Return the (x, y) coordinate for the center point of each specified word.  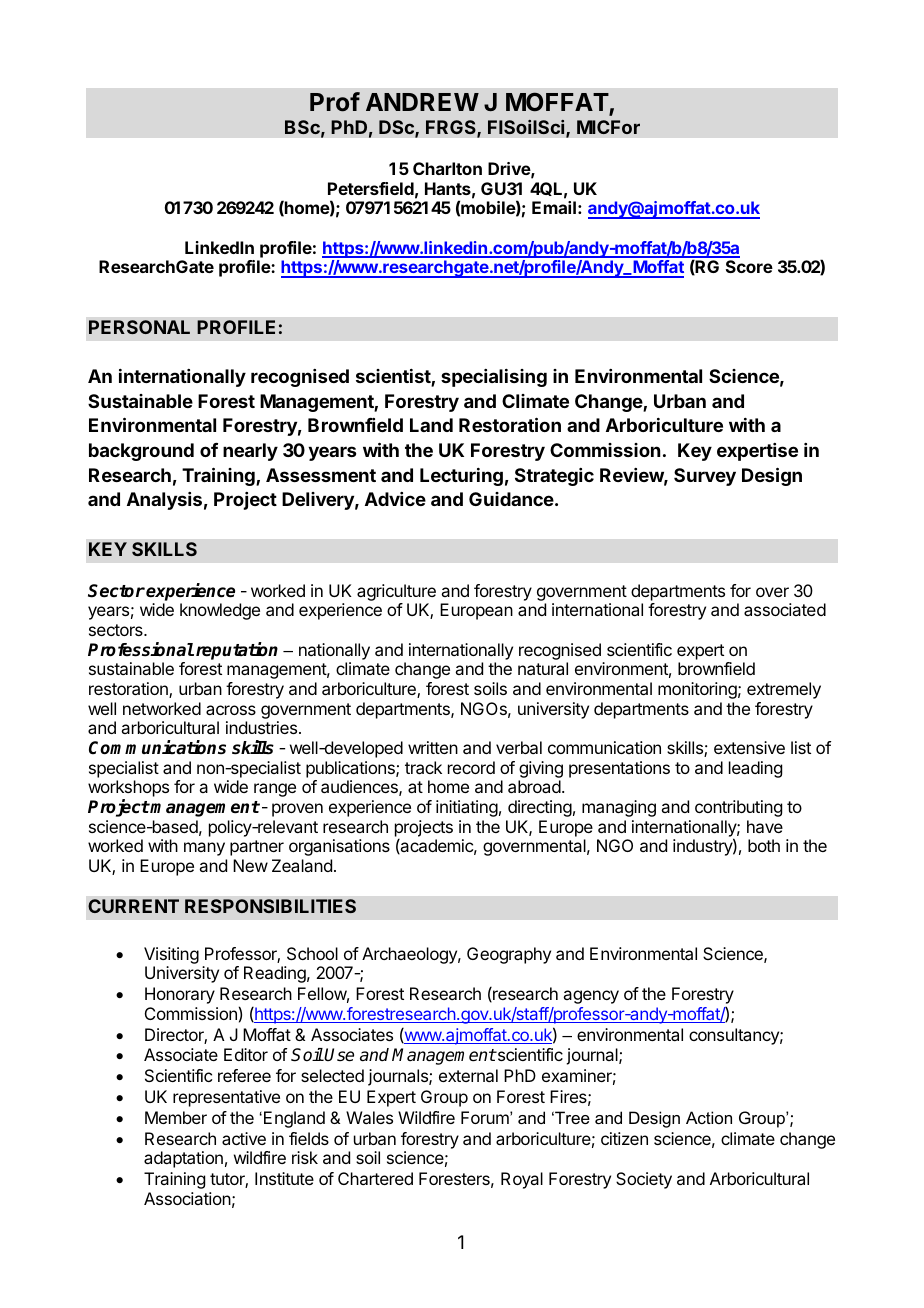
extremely (784, 690)
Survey (705, 477)
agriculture (396, 592)
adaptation (183, 1159)
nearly (250, 452)
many (204, 849)
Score (749, 266)
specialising (494, 378)
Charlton (447, 168)
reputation (237, 651)
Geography (509, 955)
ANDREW (422, 102)
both (764, 845)
